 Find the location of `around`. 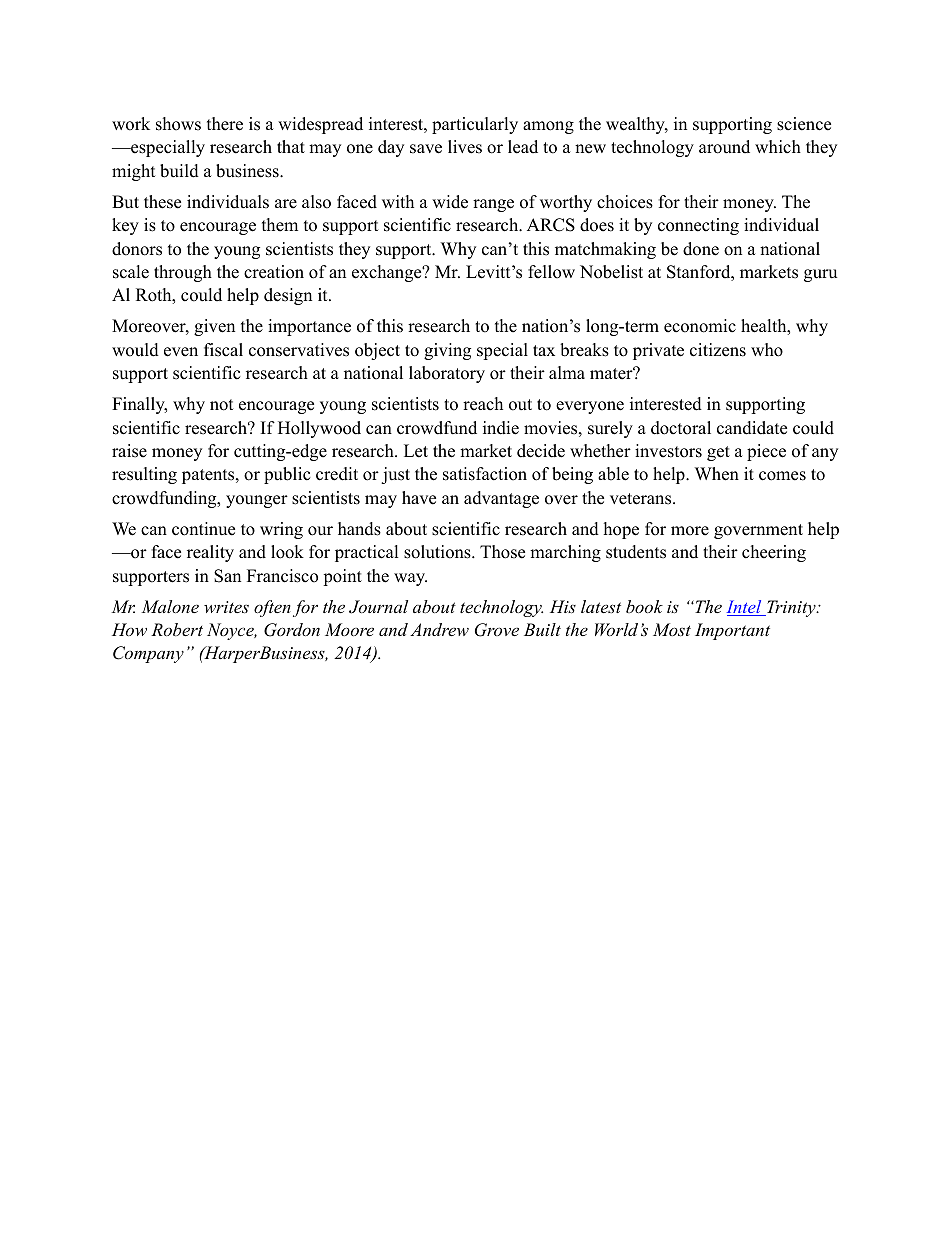

around is located at coordinates (724, 147).
